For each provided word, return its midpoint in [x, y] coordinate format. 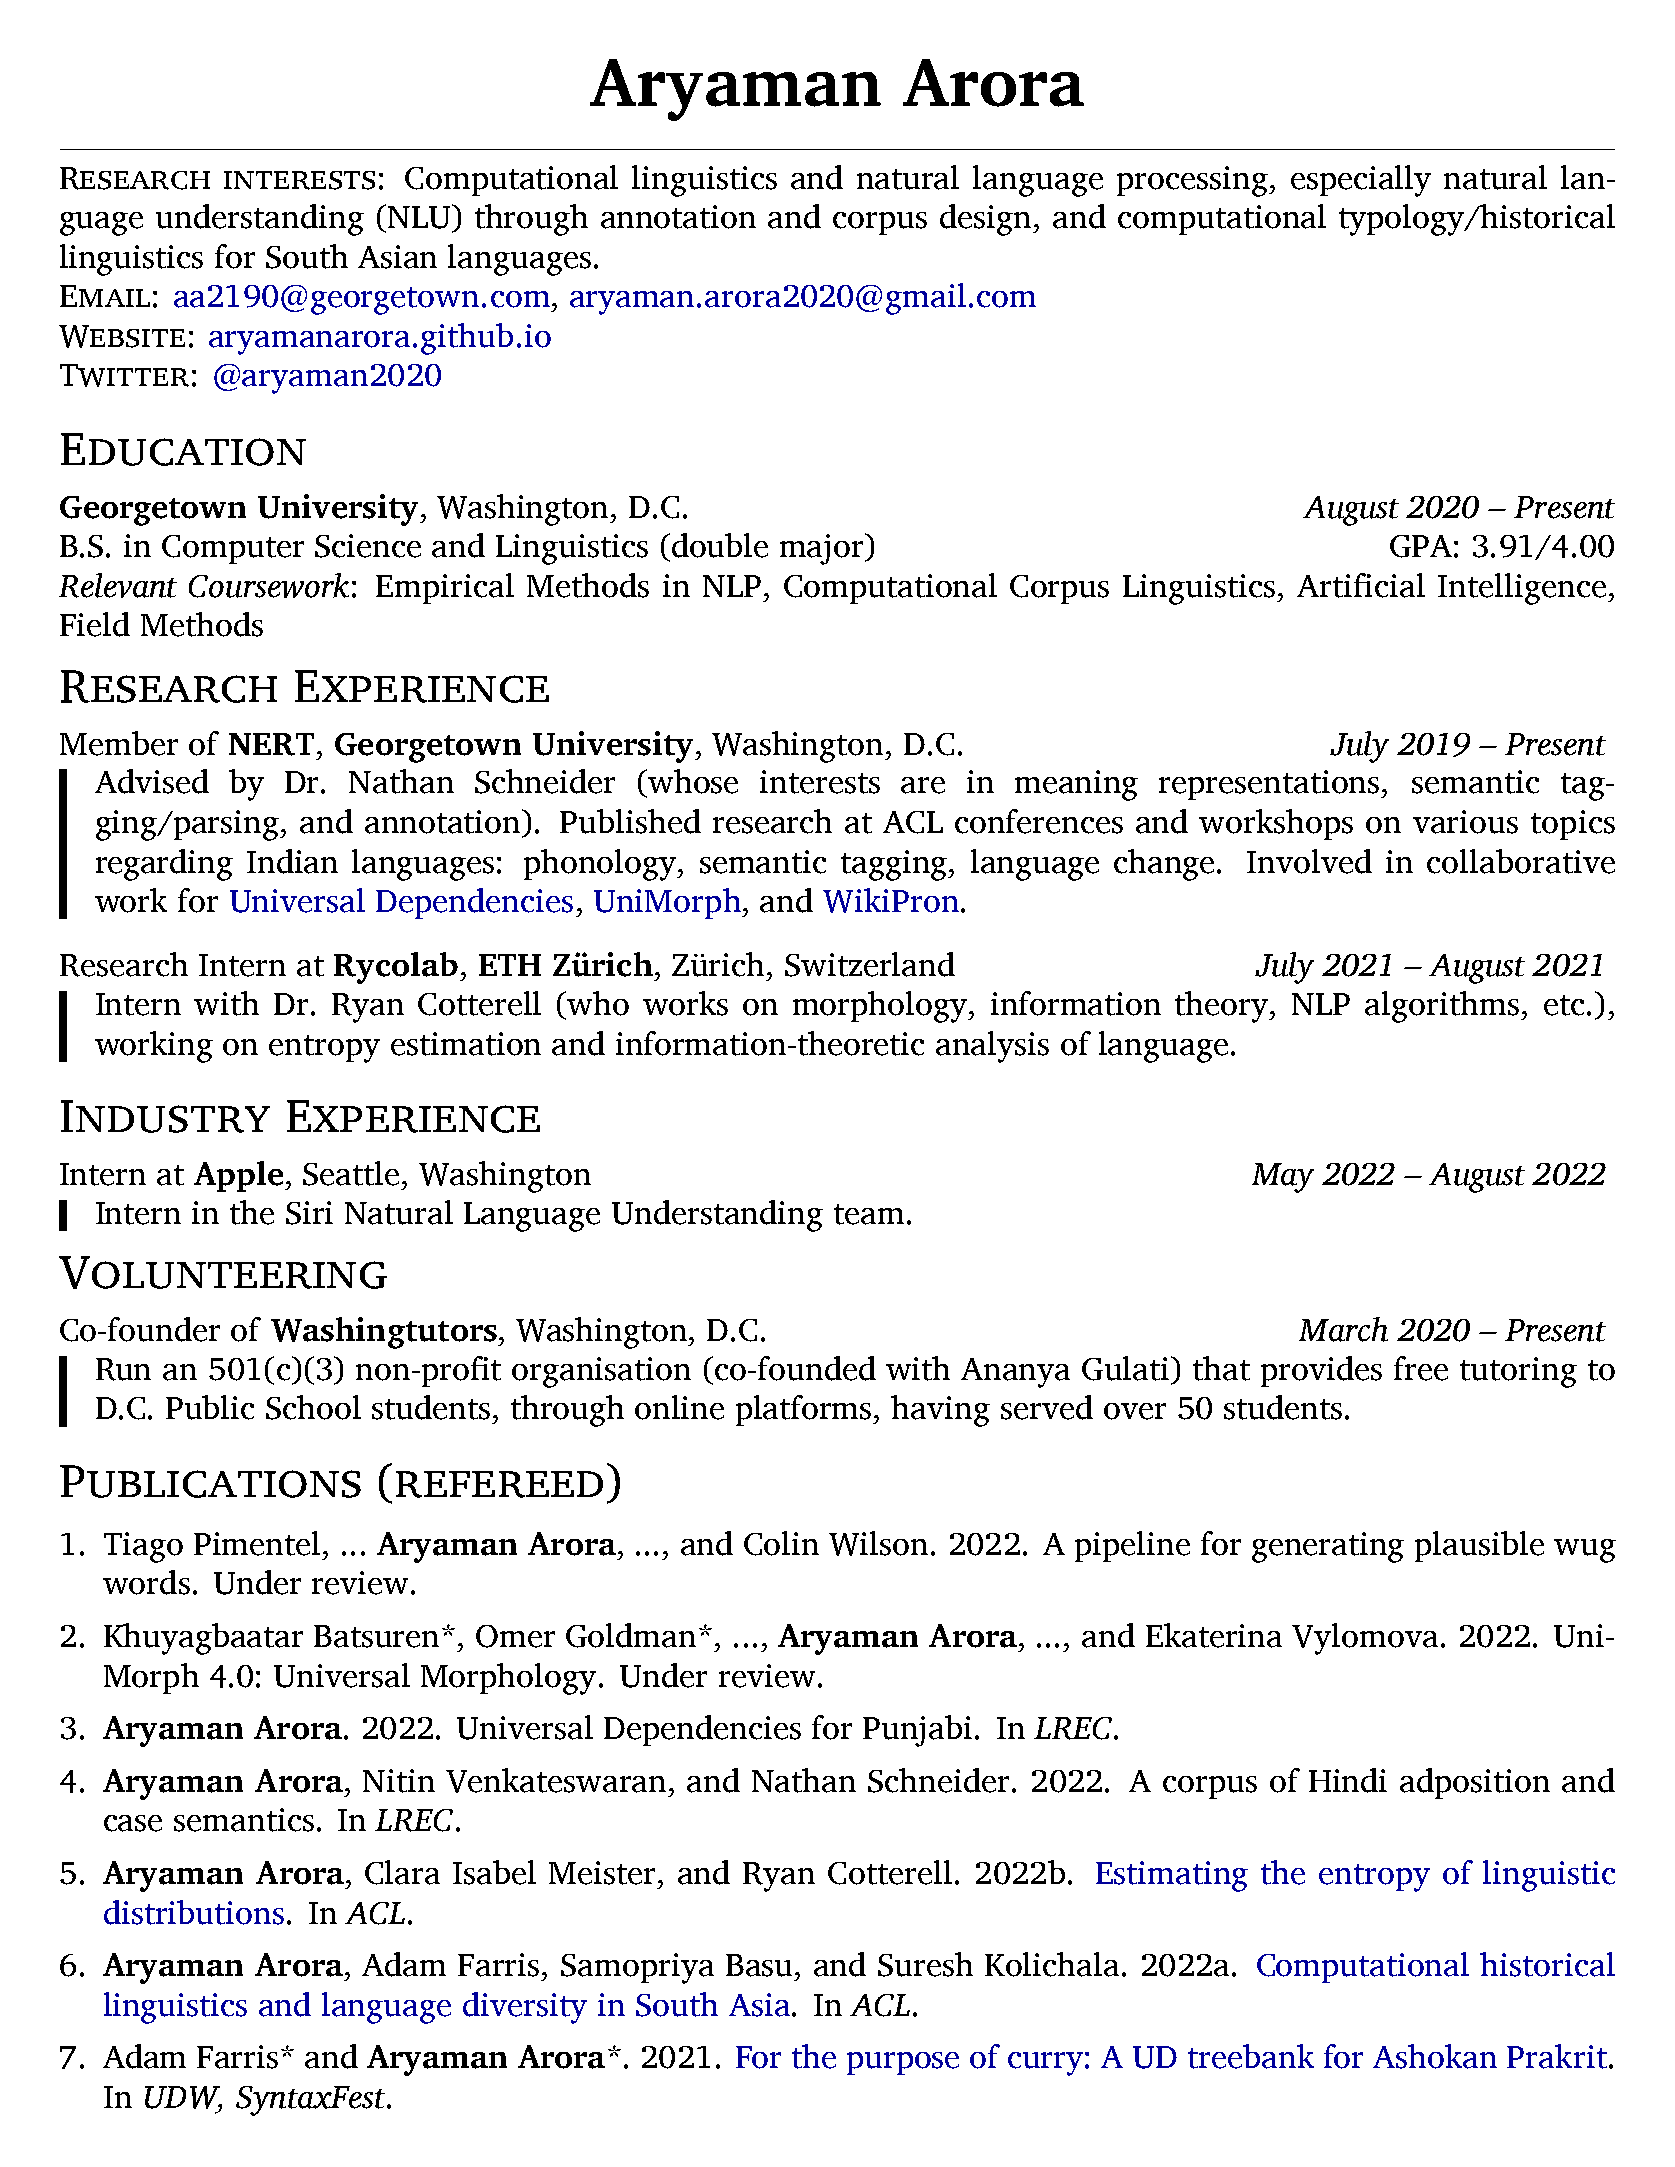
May [1283, 1178]
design [987, 220]
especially [1361, 181]
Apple [240, 1176]
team [869, 1214]
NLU [419, 216]
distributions [194, 1912]
